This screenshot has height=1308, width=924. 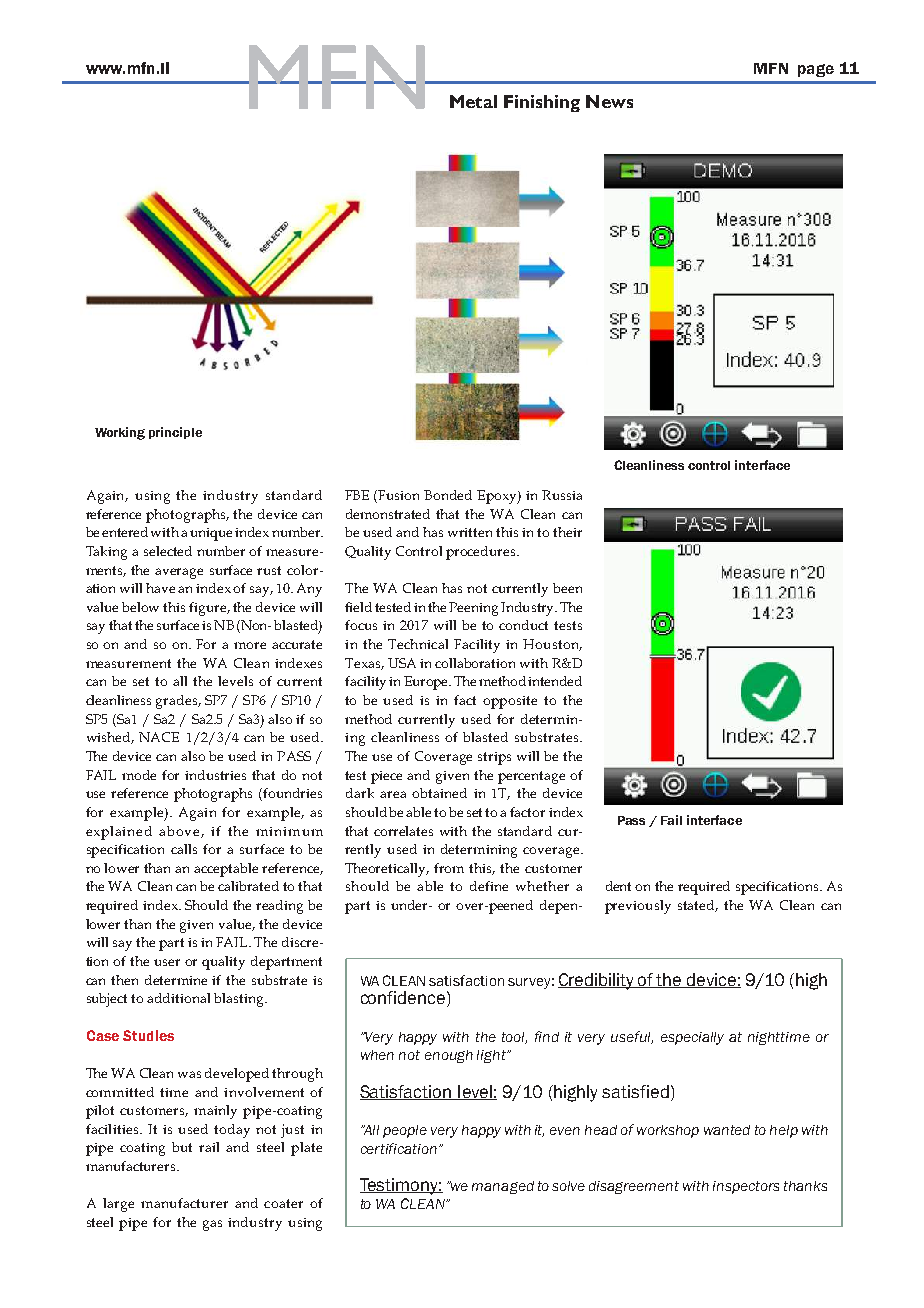 I want to click on Russia, so click(x=562, y=495).
